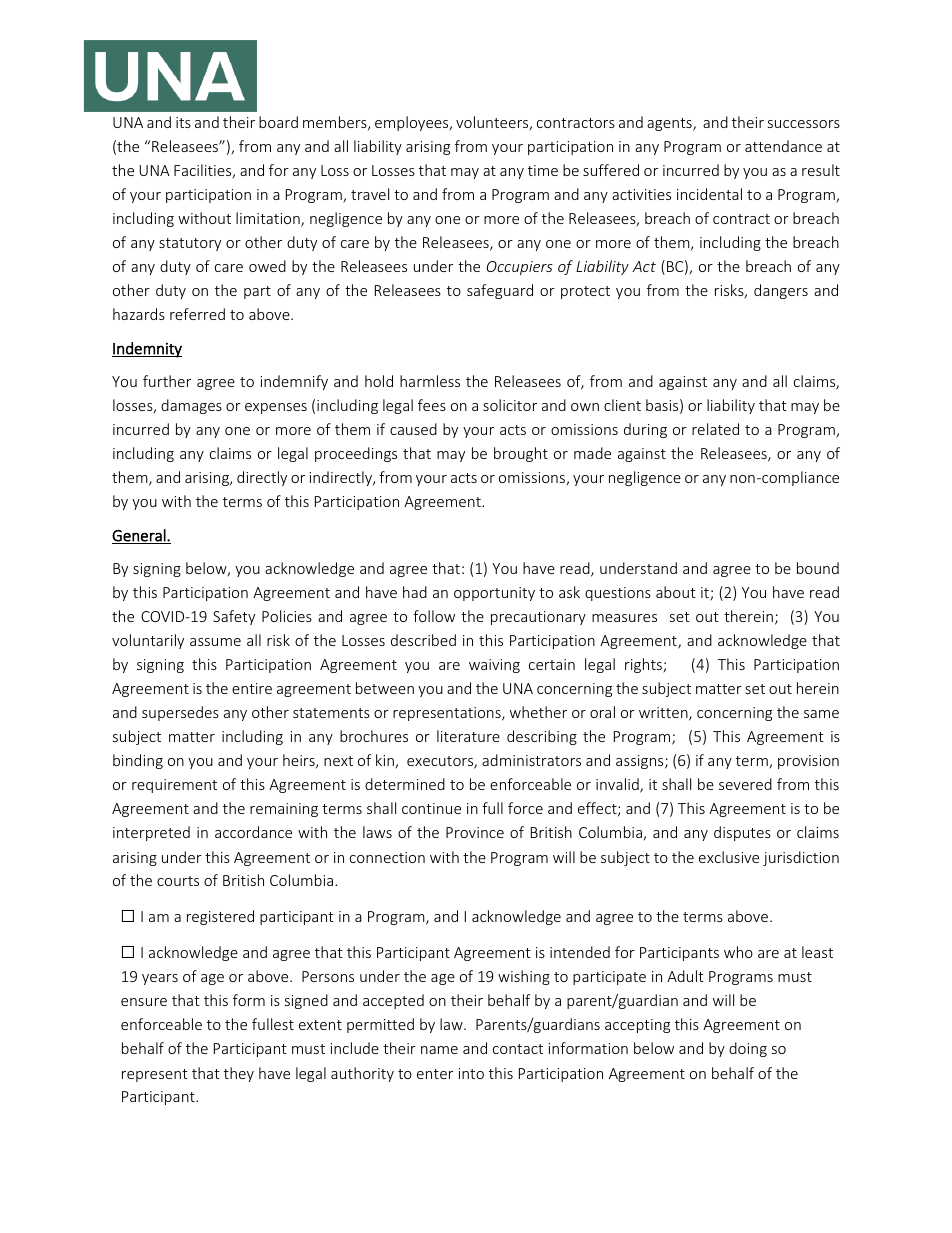 Image resolution: width=952 pixels, height=1233 pixels. What do you see at coordinates (234, 617) in the image?
I see `Safety` at bounding box center [234, 617].
